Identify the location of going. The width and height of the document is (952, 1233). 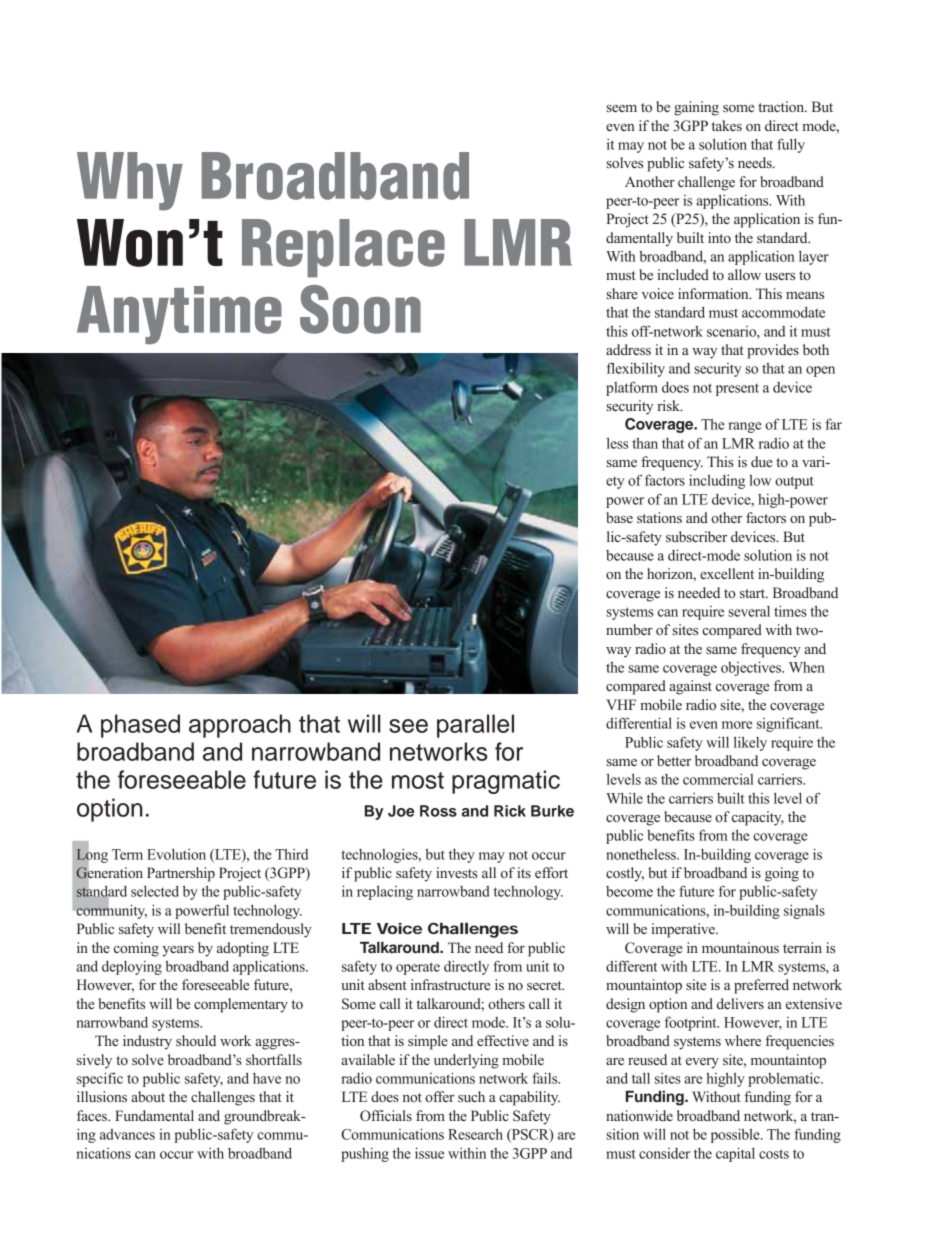
(782, 874).
